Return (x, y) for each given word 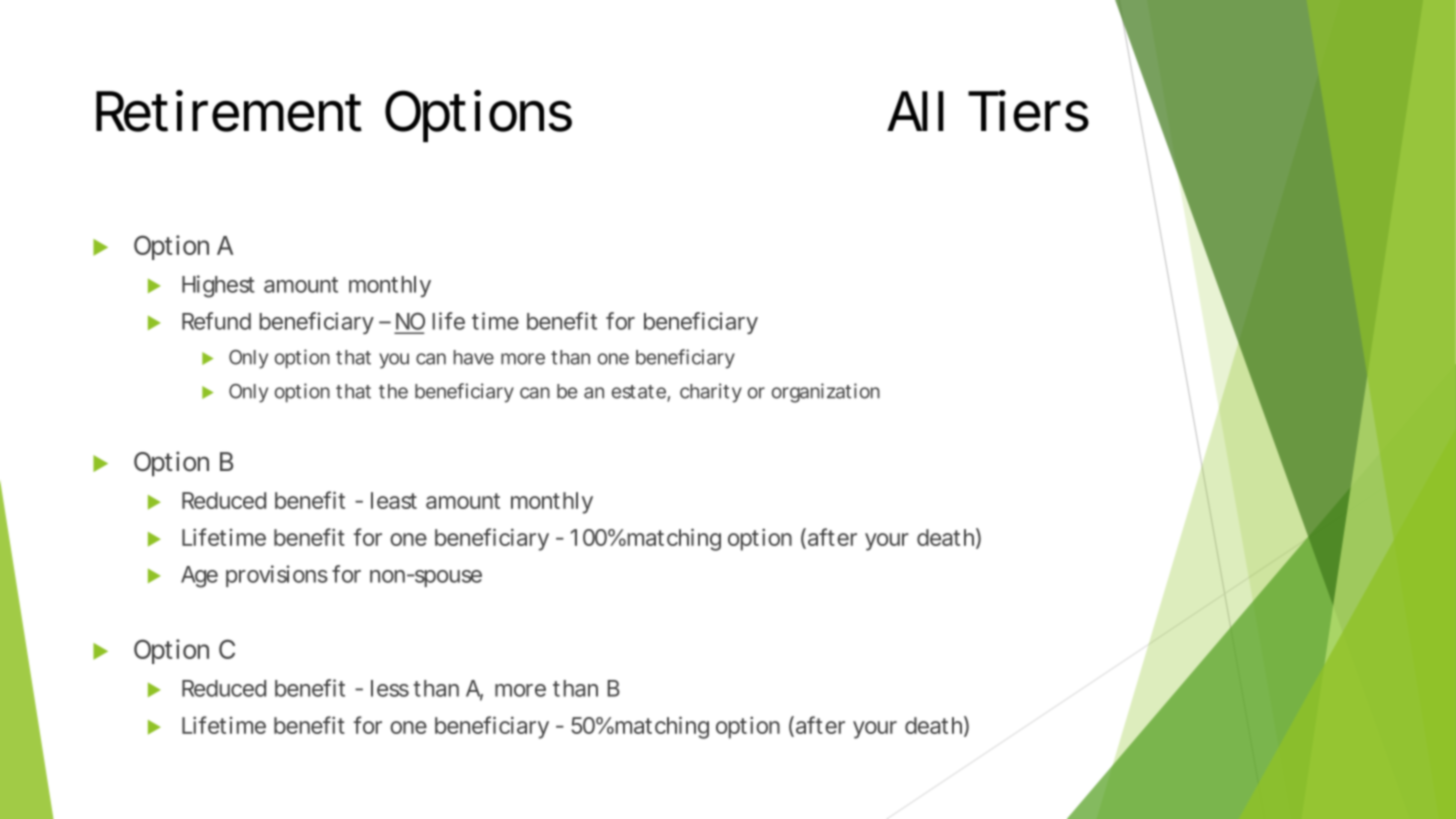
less (390, 688)
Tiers (1028, 111)
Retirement (229, 111)
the (393, 391)
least (394, 500)
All (915, 111)
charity (711, 393)
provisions (277, 576)
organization (826, 393)
